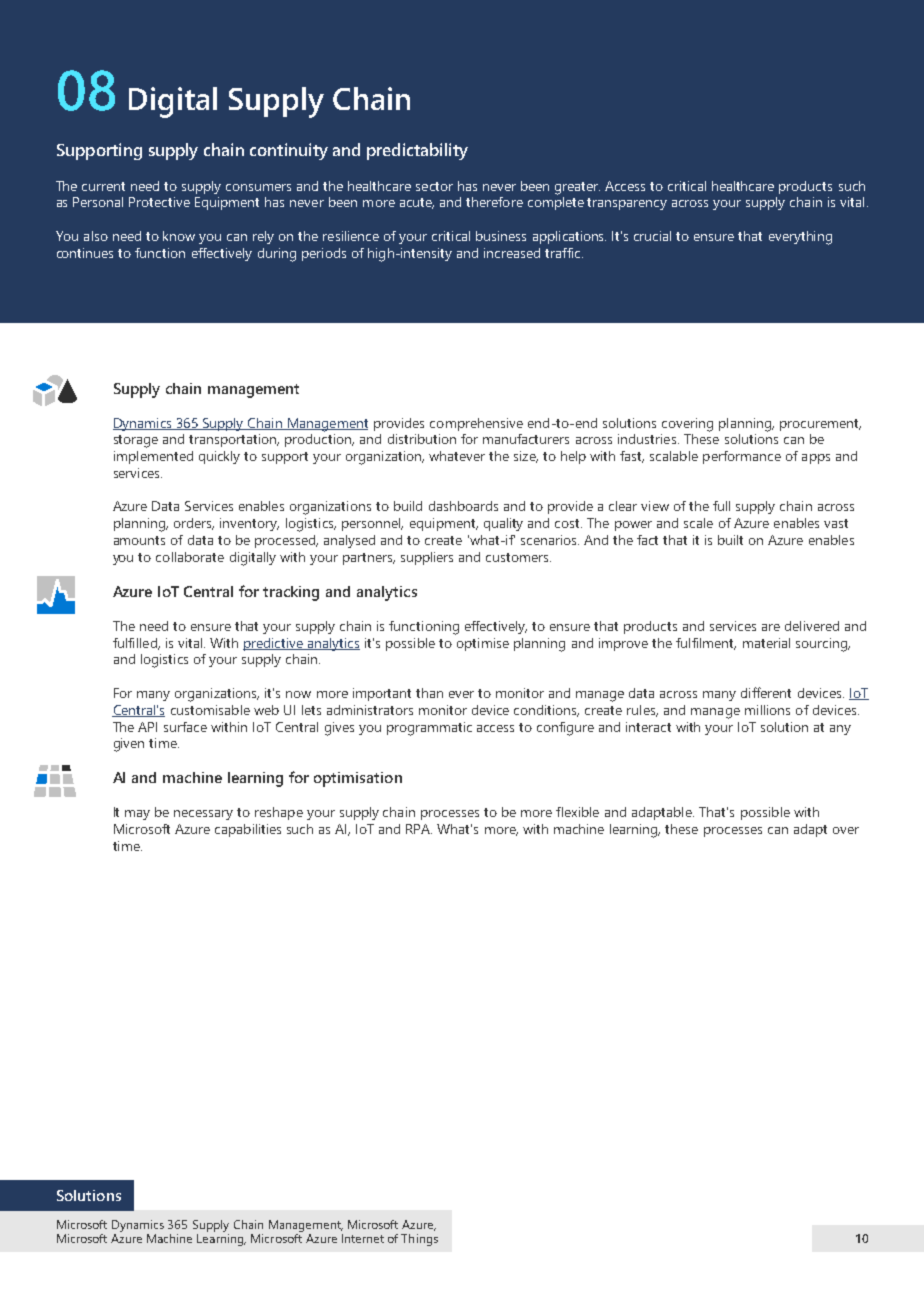 This screenshot has height=1308, width=924. I want to click on crucial, so click(652, 236).
